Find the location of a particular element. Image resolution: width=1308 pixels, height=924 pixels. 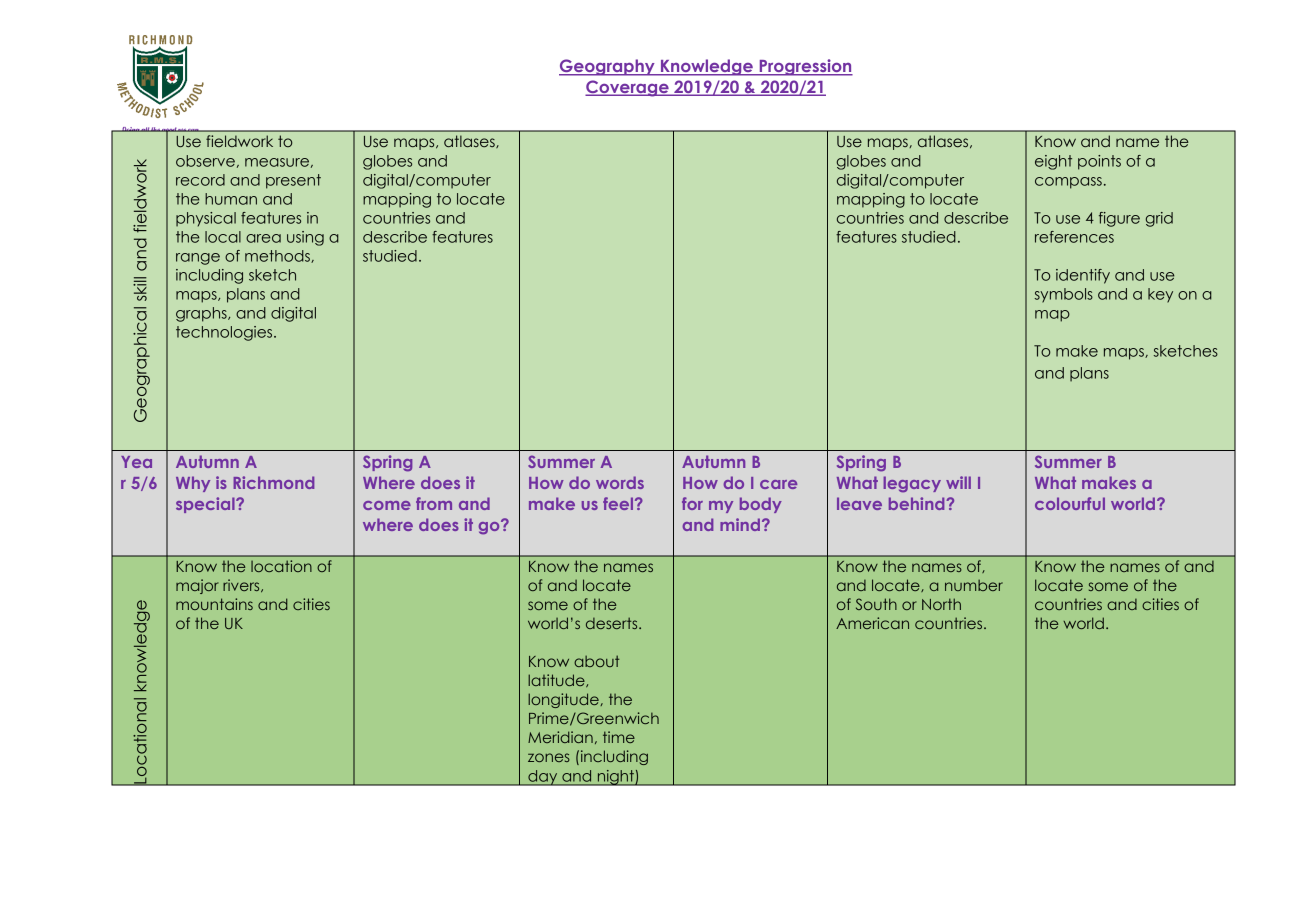

measure is located at coordinates (277, 162).
